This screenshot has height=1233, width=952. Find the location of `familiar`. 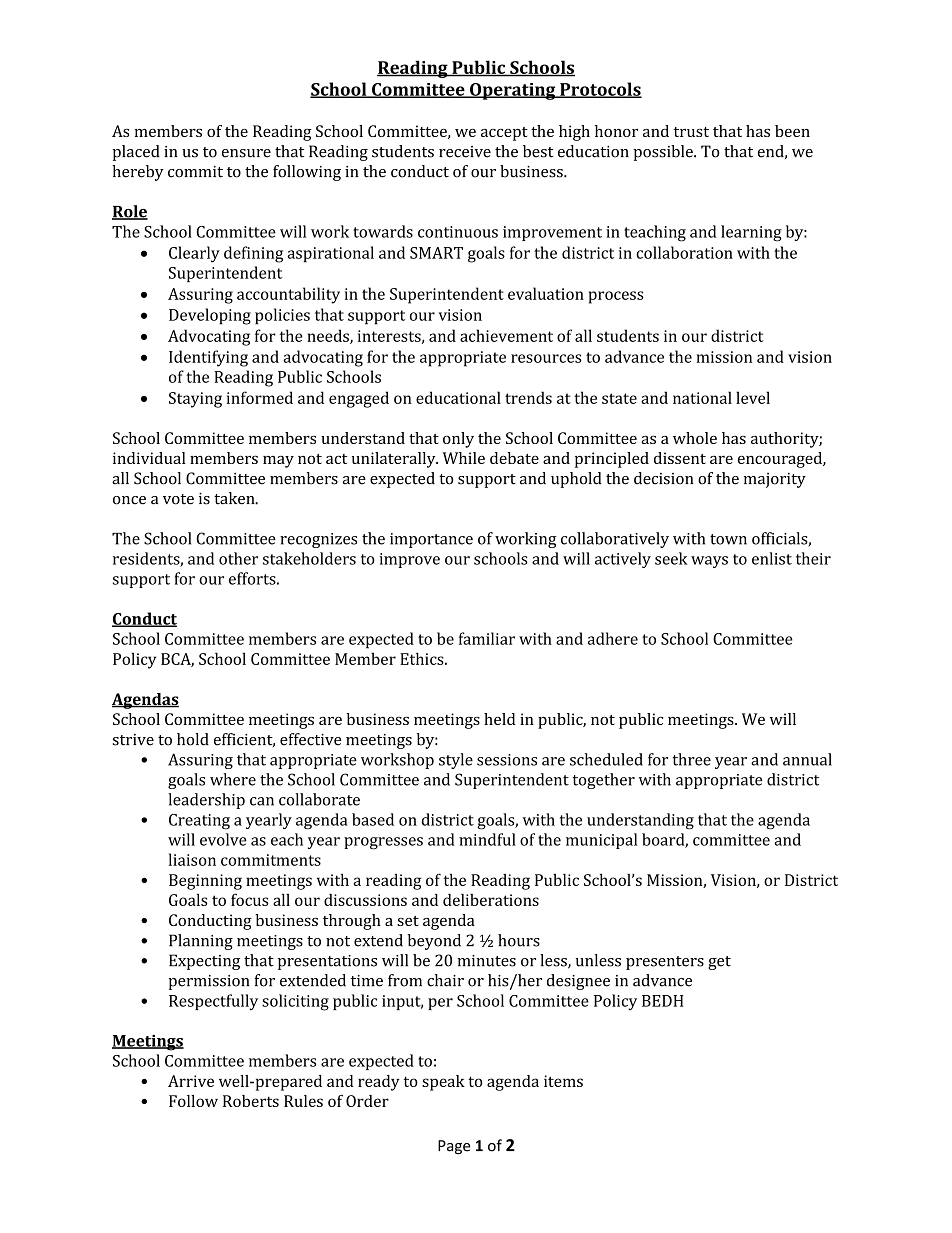

familiar is located at coordinates (487, 638).
